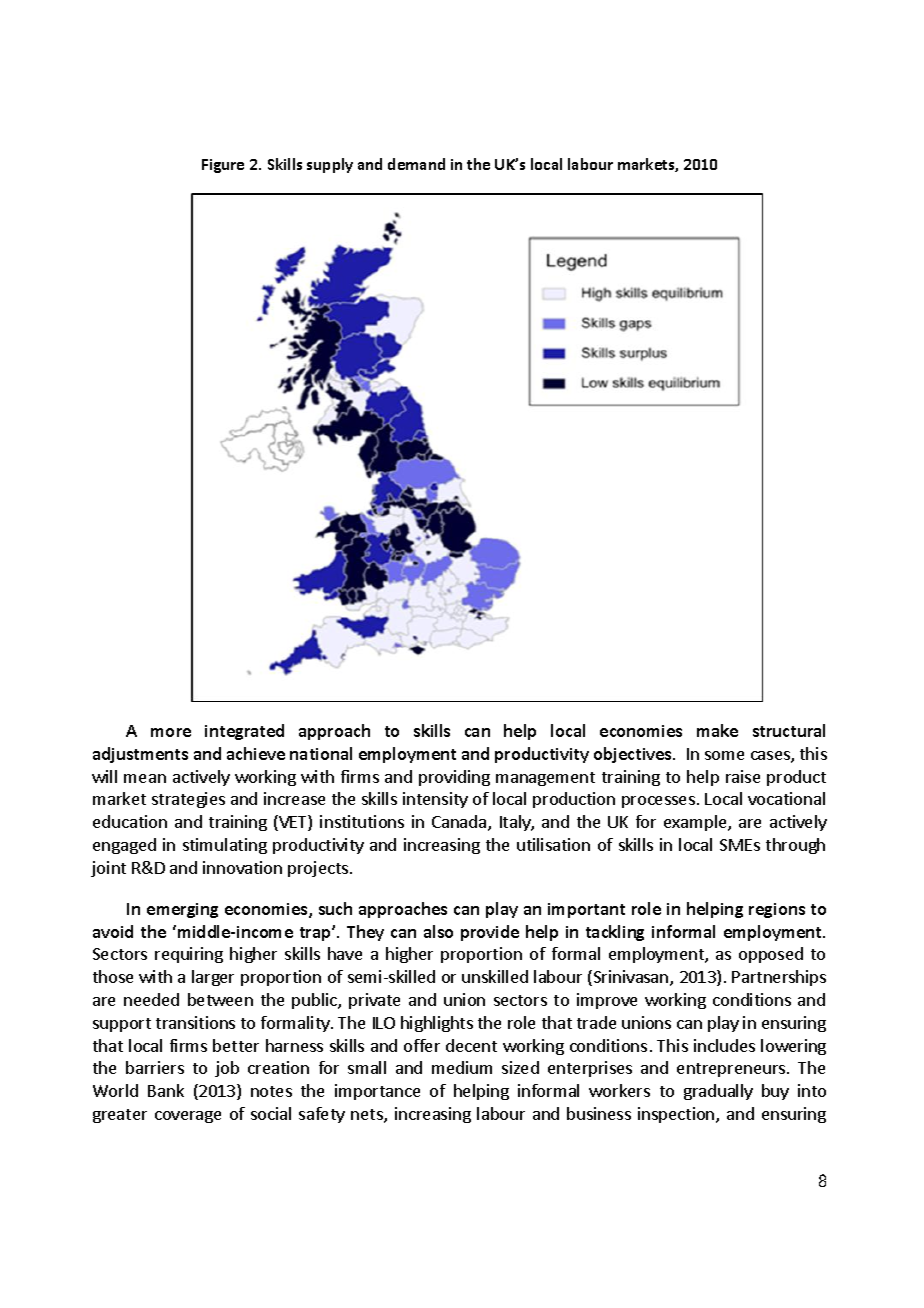 Image resolution: width=924 pixels, height=1308 pixels. Describe the element at coordinates (223, 166) in the screenshot. I see `Figure` at that location.
